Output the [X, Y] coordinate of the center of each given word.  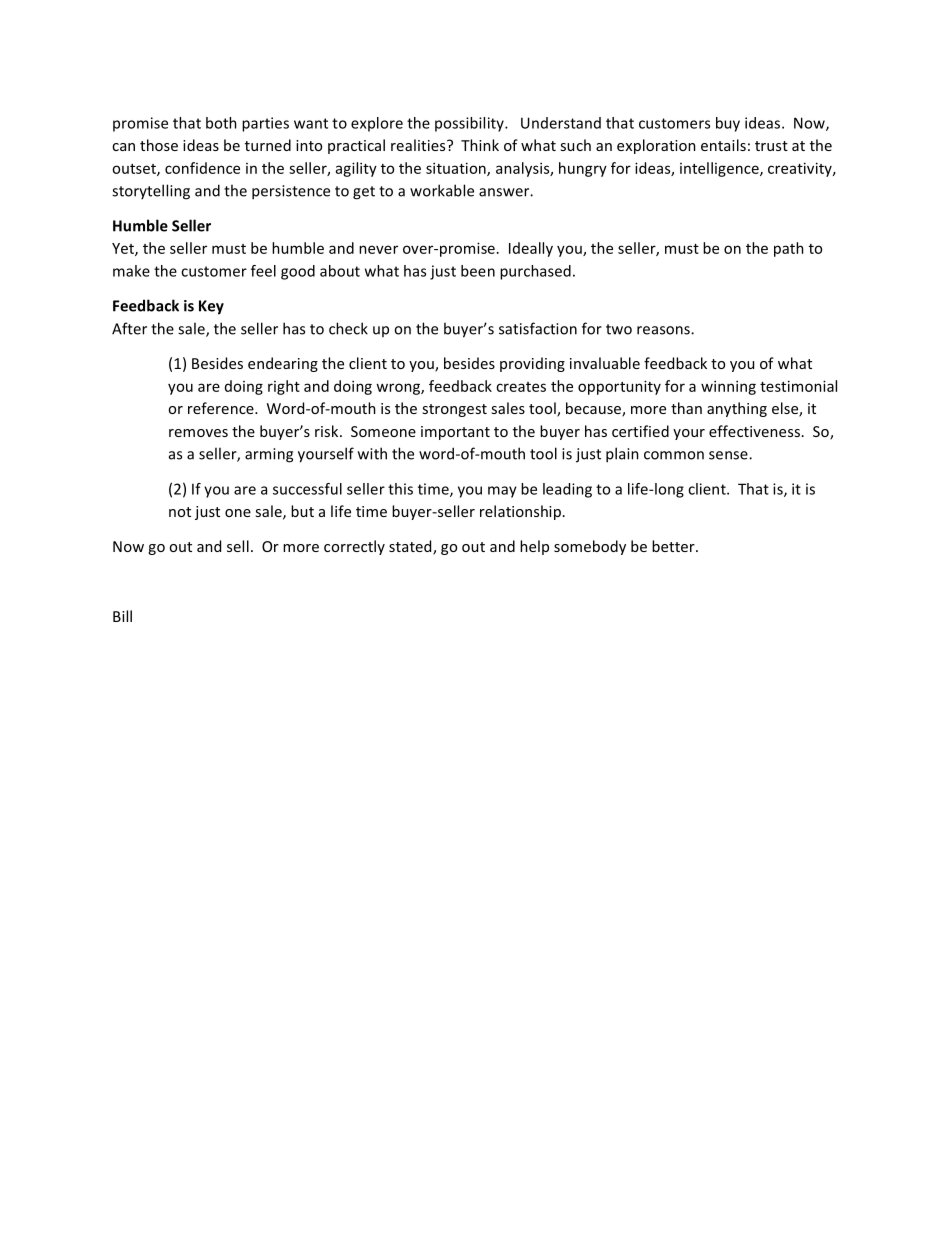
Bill [122, 616]
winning [728, 387]
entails [723, 145]
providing [532, 364]
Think [480, 145]
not [180, 512]
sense [729, 455]
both [221, 123]
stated [411, 547]
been [478, 271]
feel [263, 271]
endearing [283, 364]
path [789, 249]
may [502, 492]
